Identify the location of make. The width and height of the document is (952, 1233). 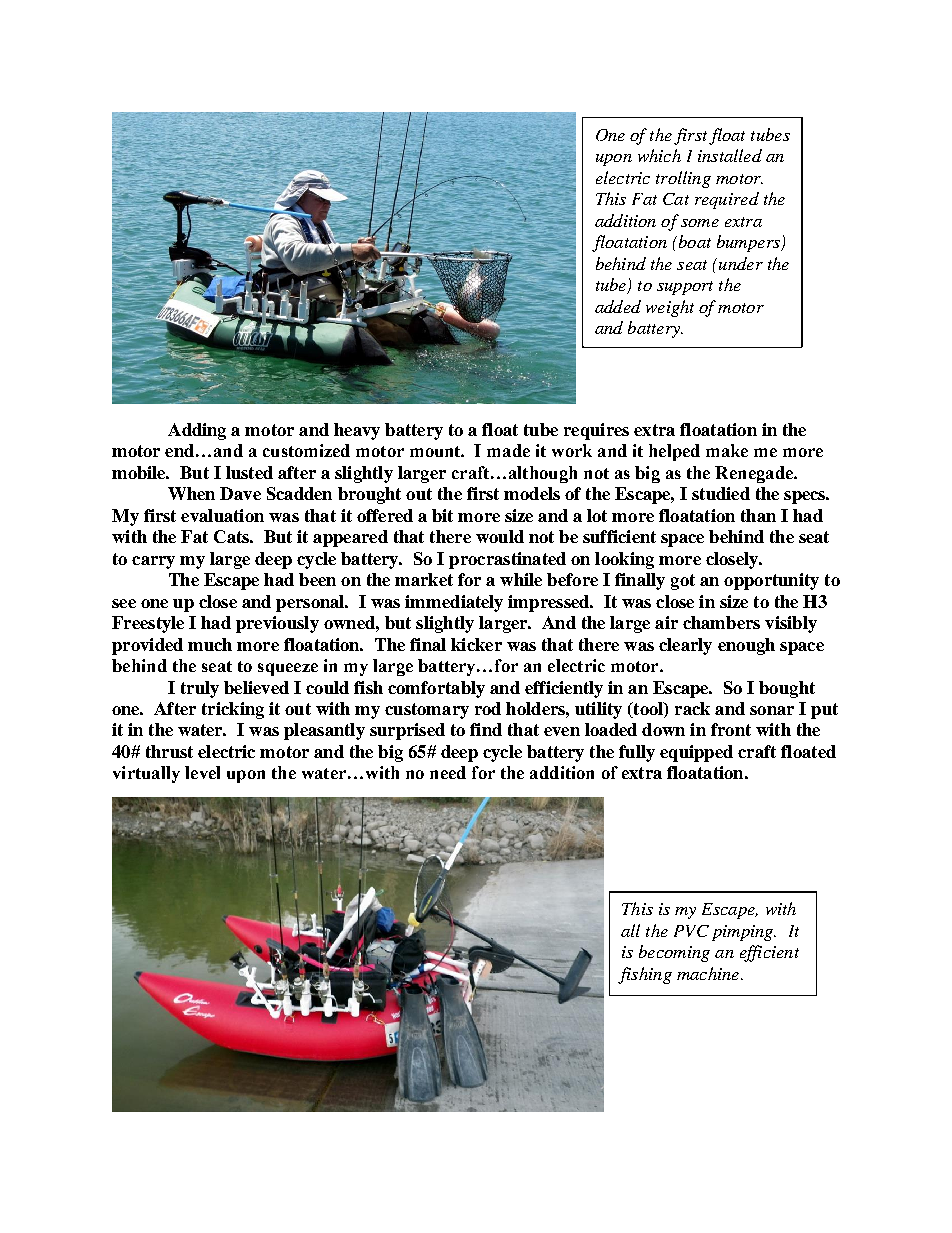
(727, 450).
